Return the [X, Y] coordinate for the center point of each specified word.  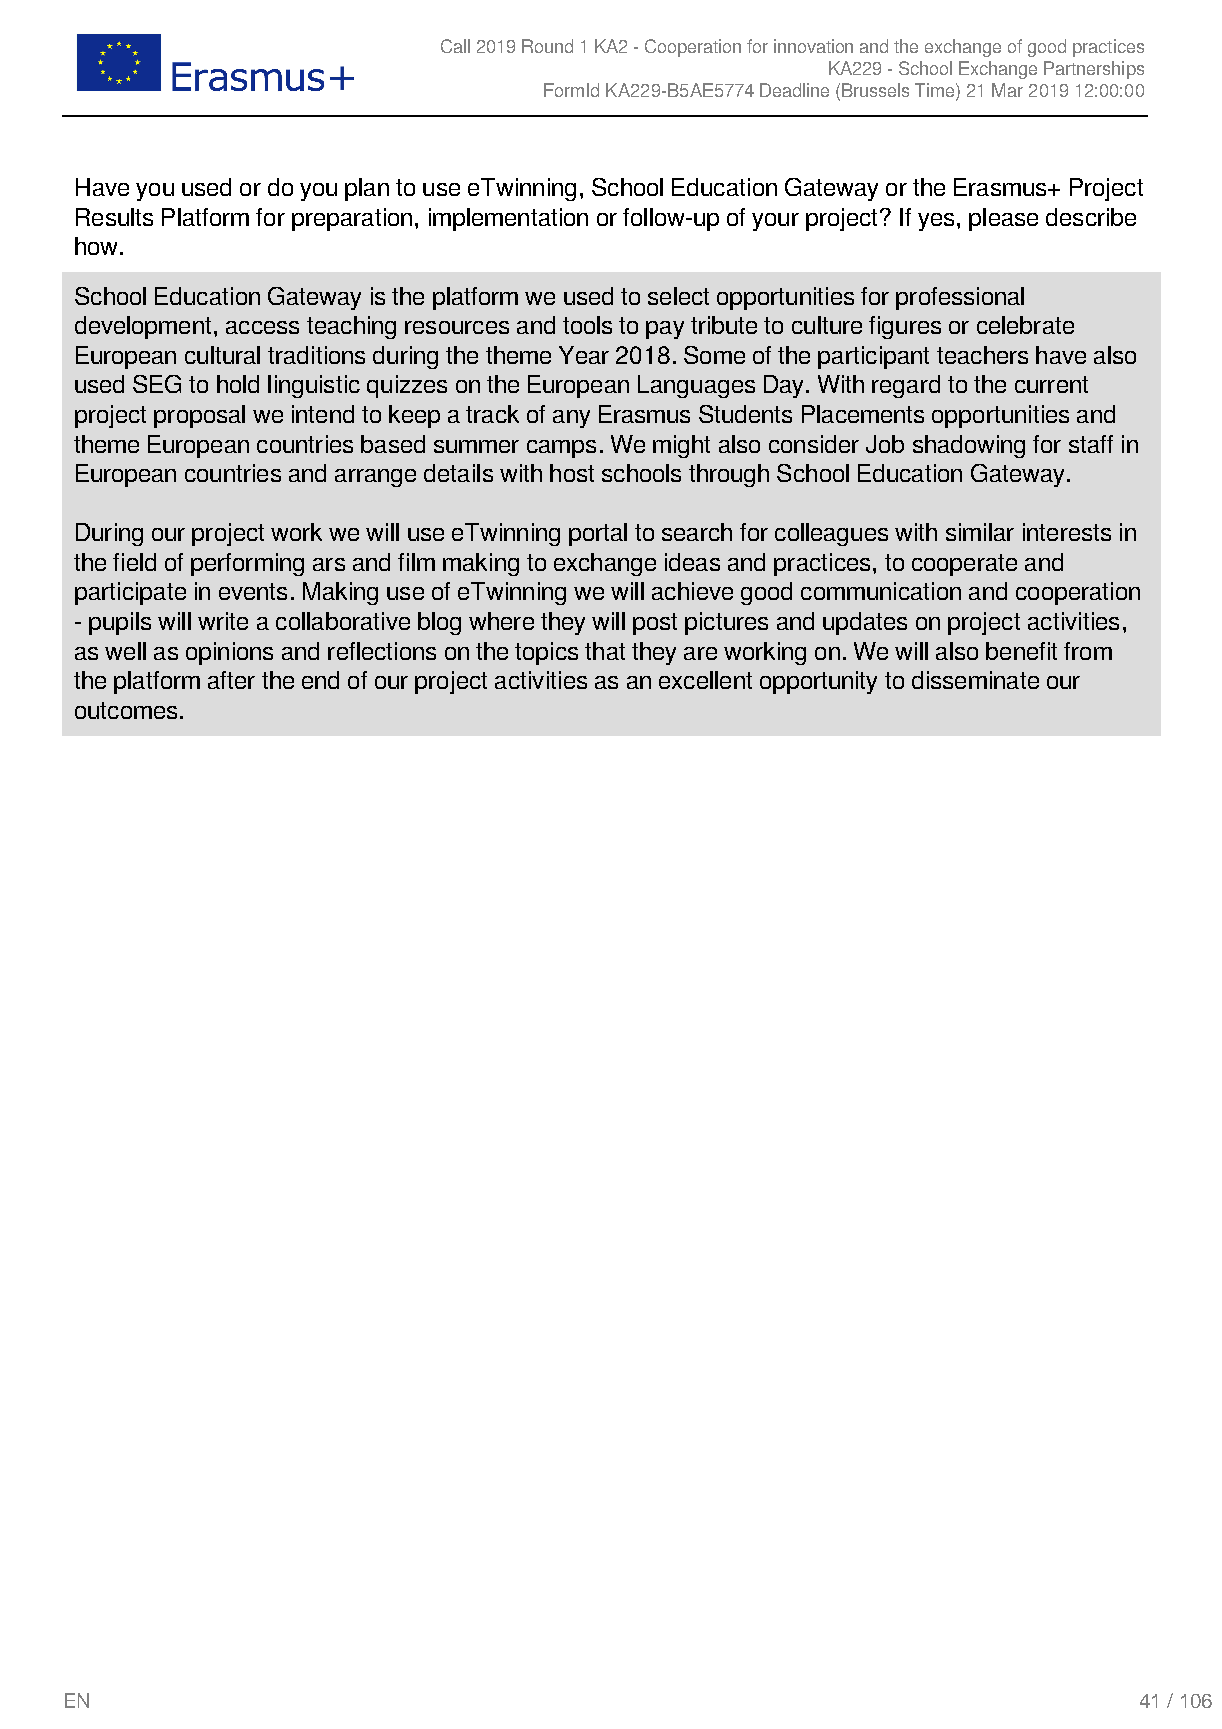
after [231, 680]
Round [547, 46]
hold [238, 384]
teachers [982, 355]
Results [114, 217]
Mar [1007, 90]
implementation [508, 219]
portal [598, 534]
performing [247, 564]
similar [980, 532]
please [1003, 219]
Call [455, 46]
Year [584, 355]
